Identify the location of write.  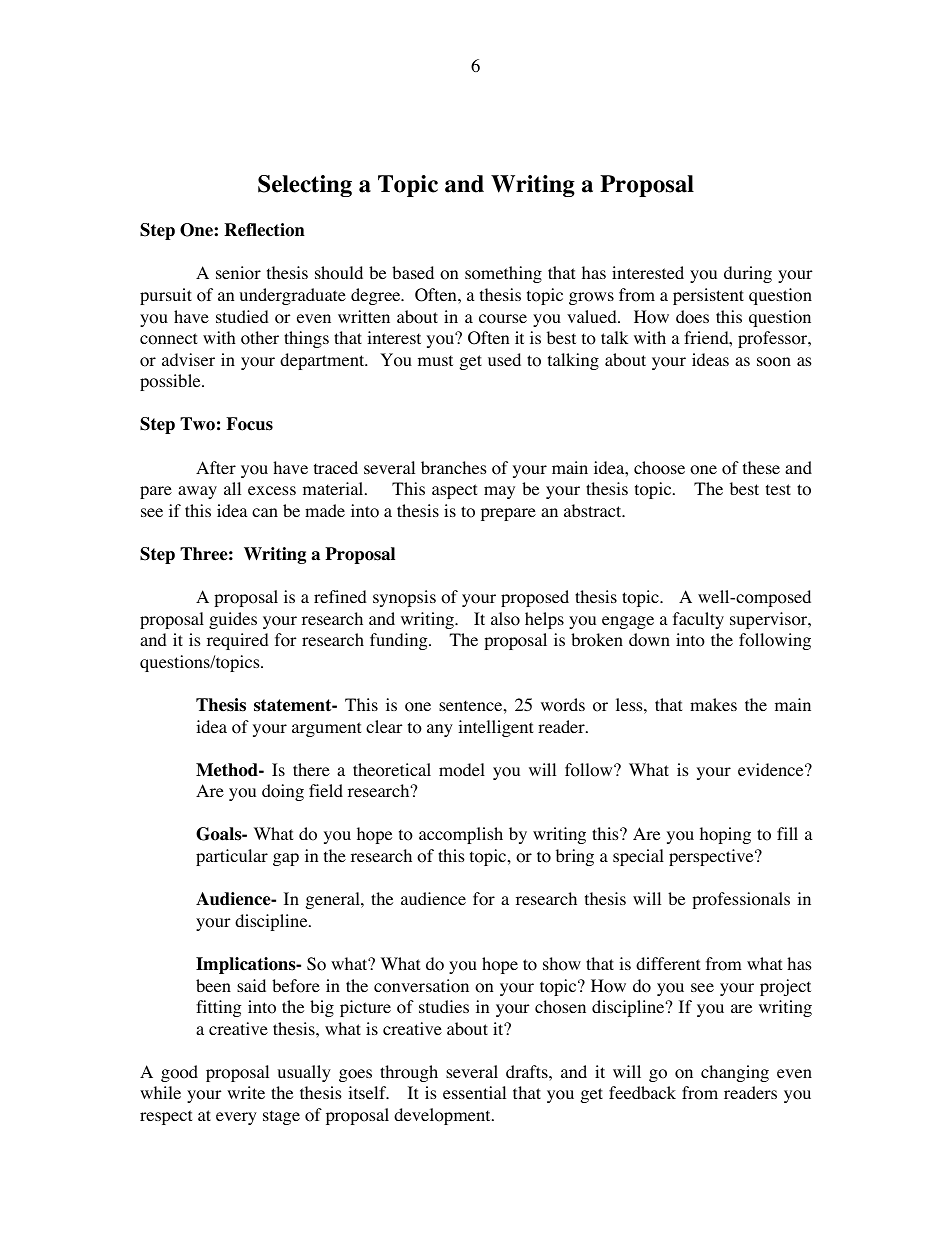
(246, 1092).
